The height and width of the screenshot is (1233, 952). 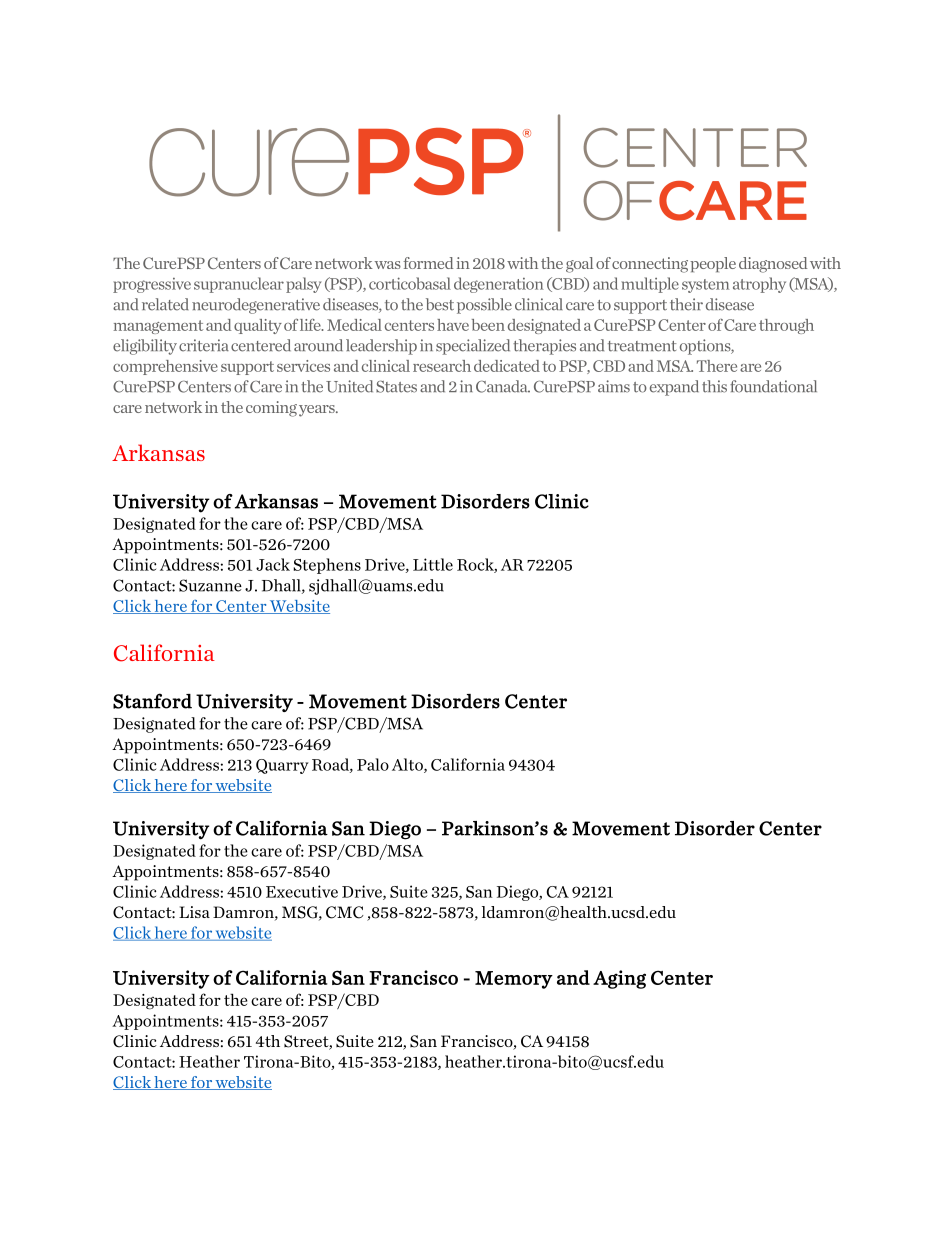 I want to click on Memory, so click(x=514, y=980).
